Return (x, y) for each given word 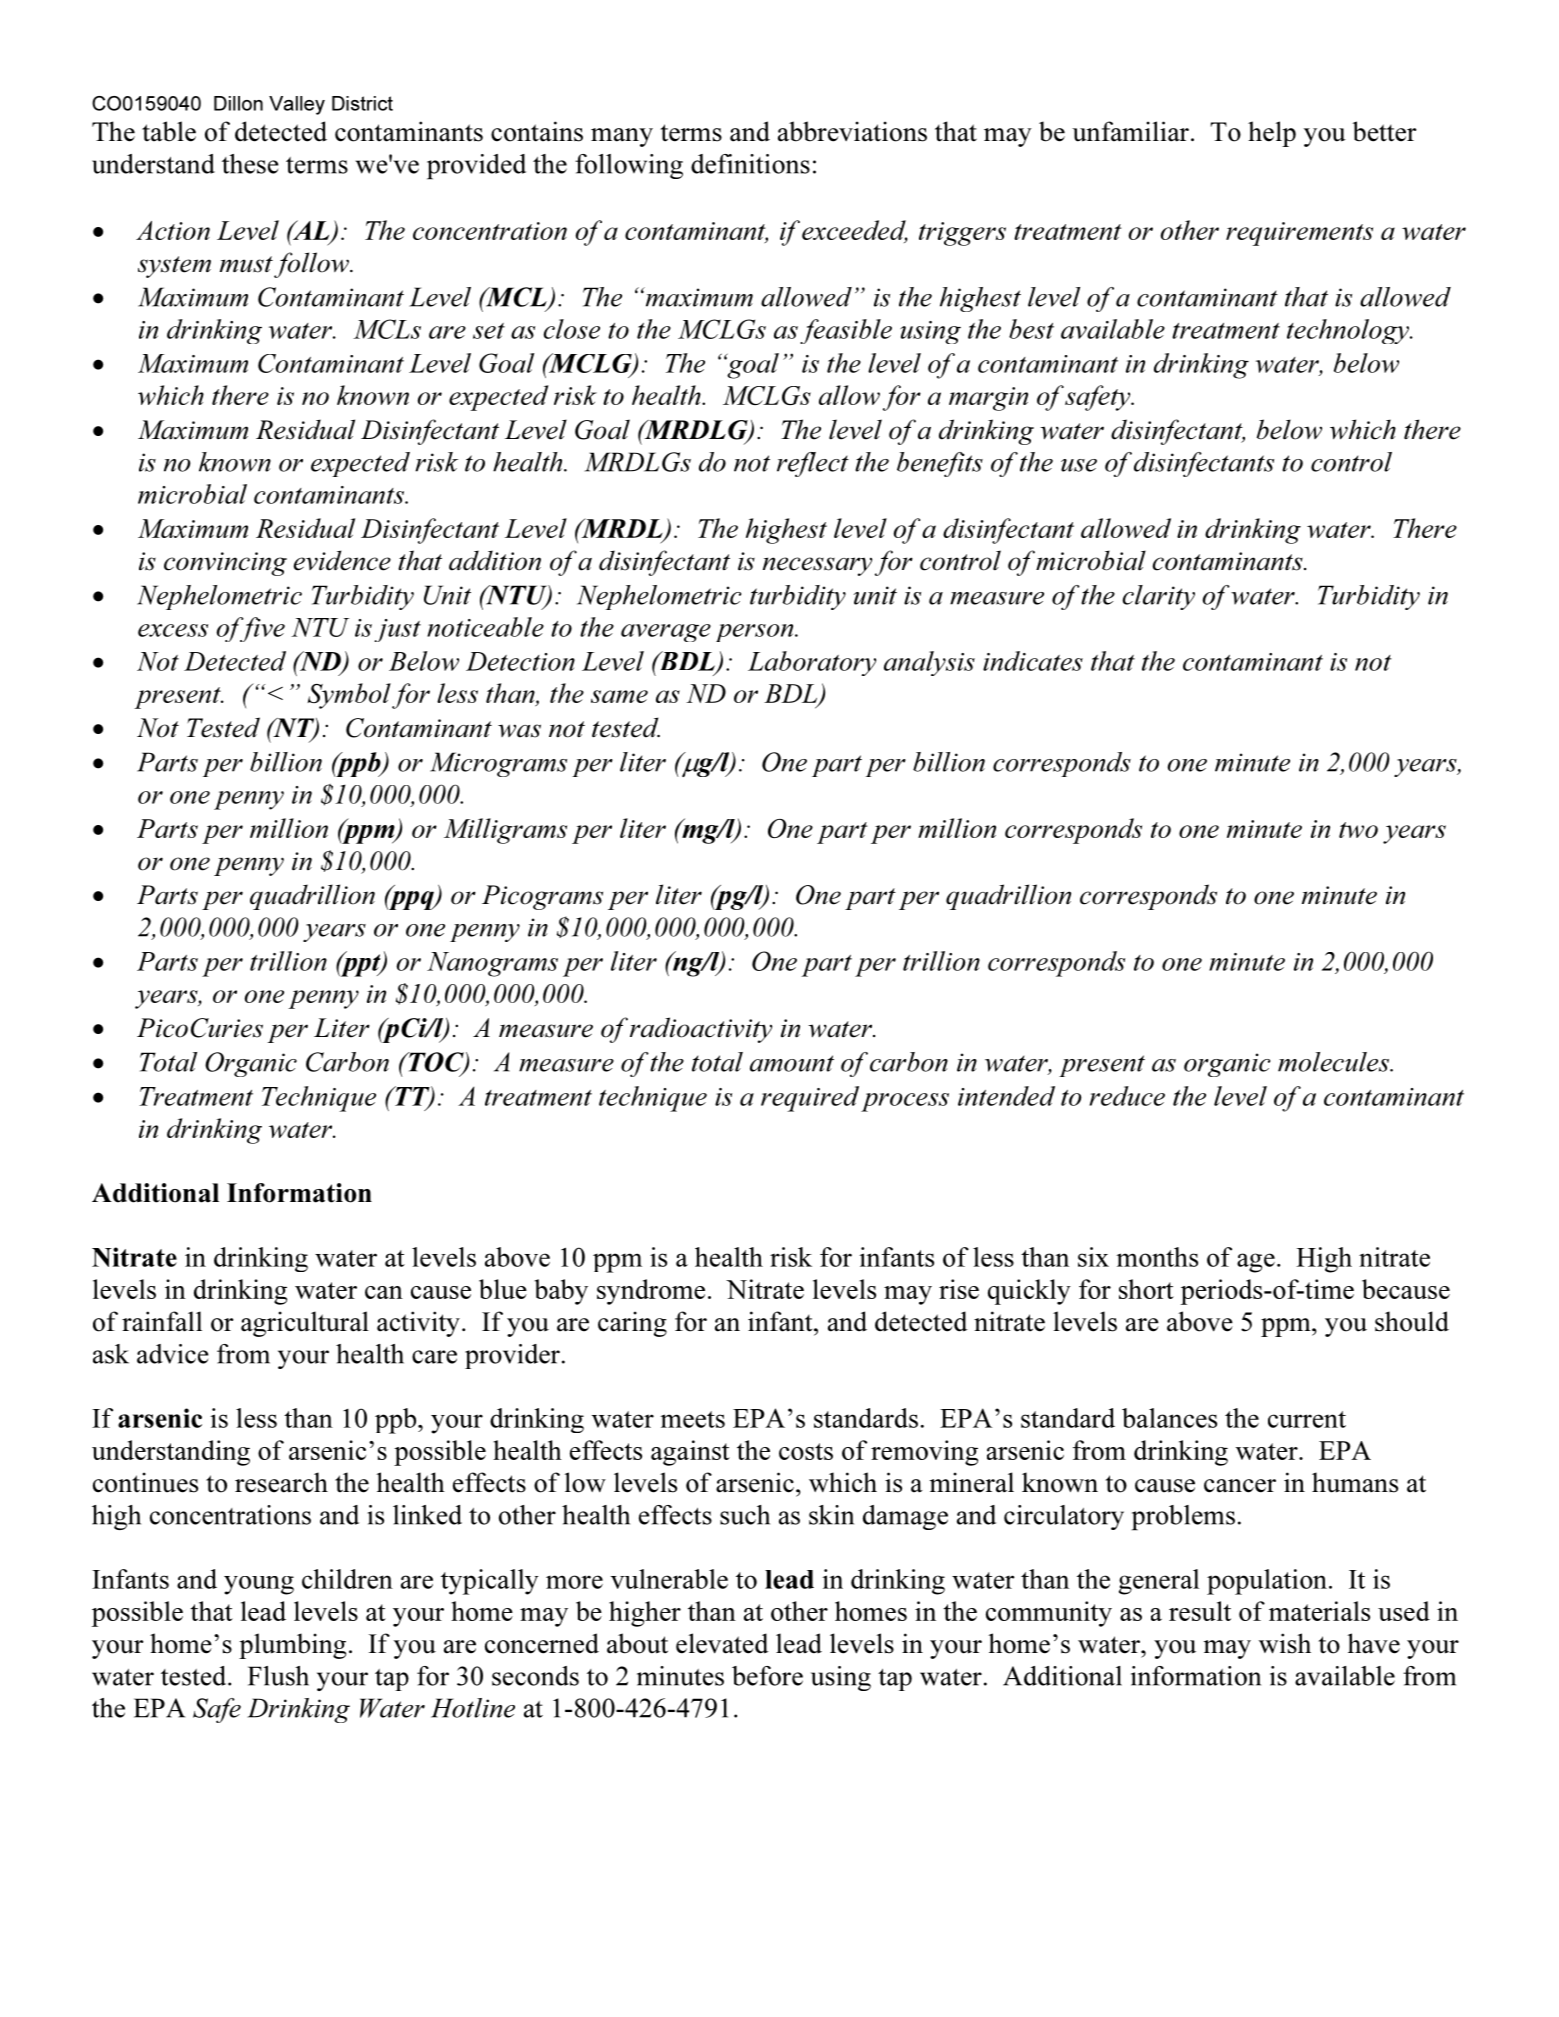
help (1272, 134)
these (250, 164)
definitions (750, 164)
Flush (278, 1676)
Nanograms (492, 964)
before (767, 1676)
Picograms (542, 897)
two (1358, 830)
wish (1285, 1643)
